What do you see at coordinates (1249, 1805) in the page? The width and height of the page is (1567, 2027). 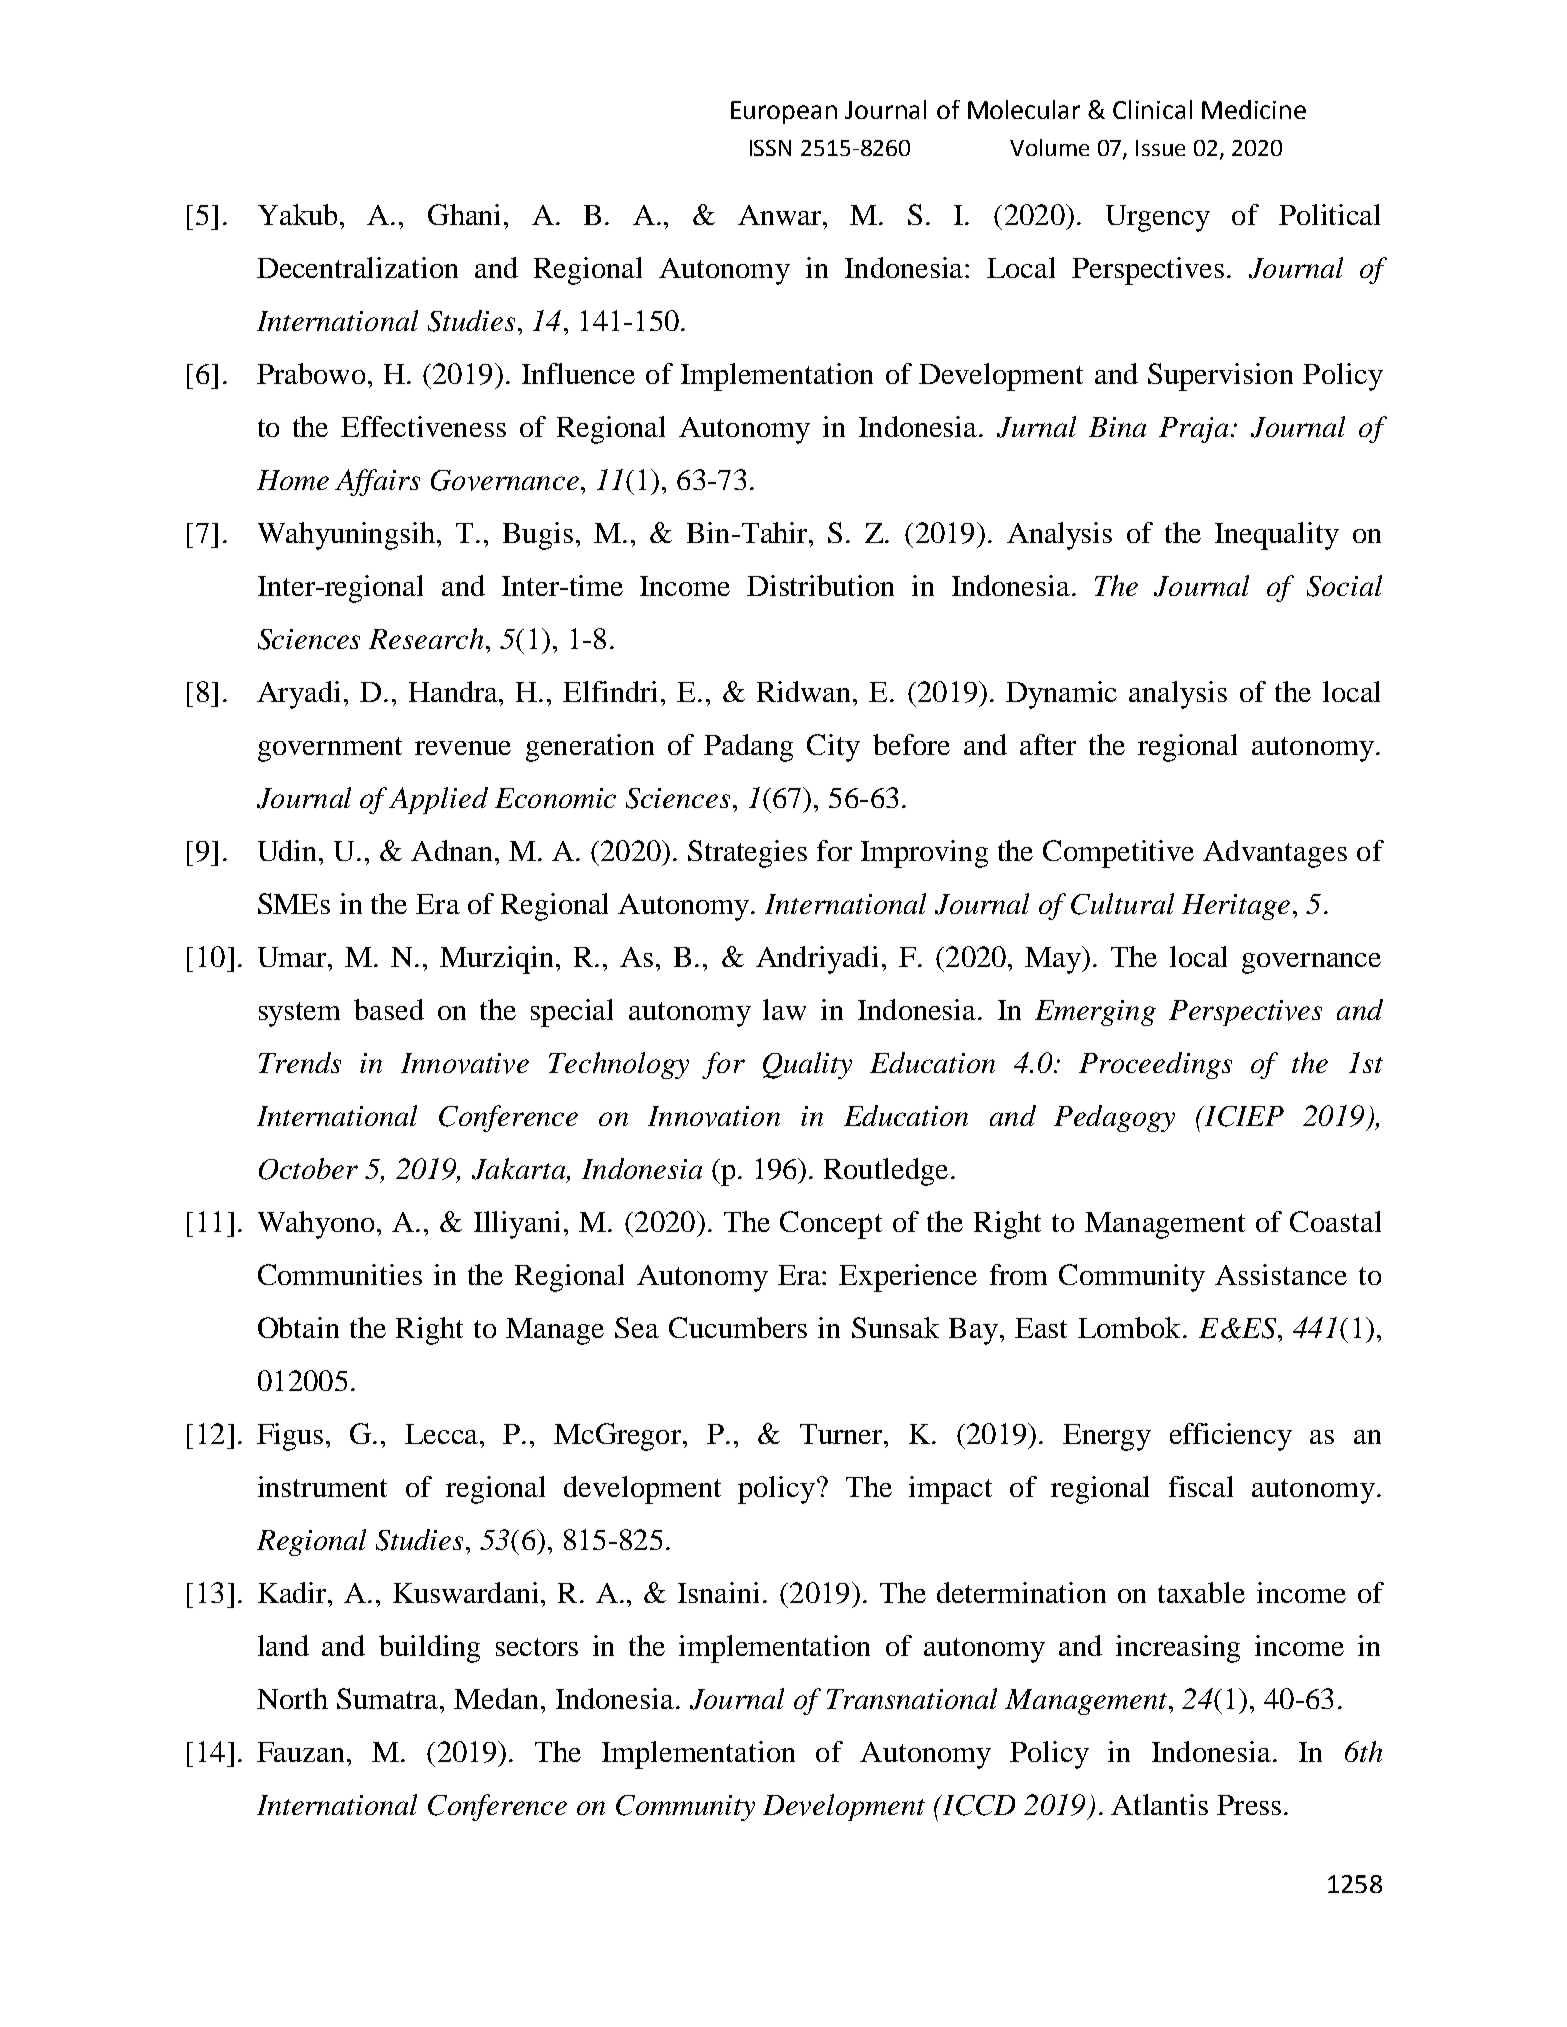 I see `Press` at bounding box center [1249, 1805].
